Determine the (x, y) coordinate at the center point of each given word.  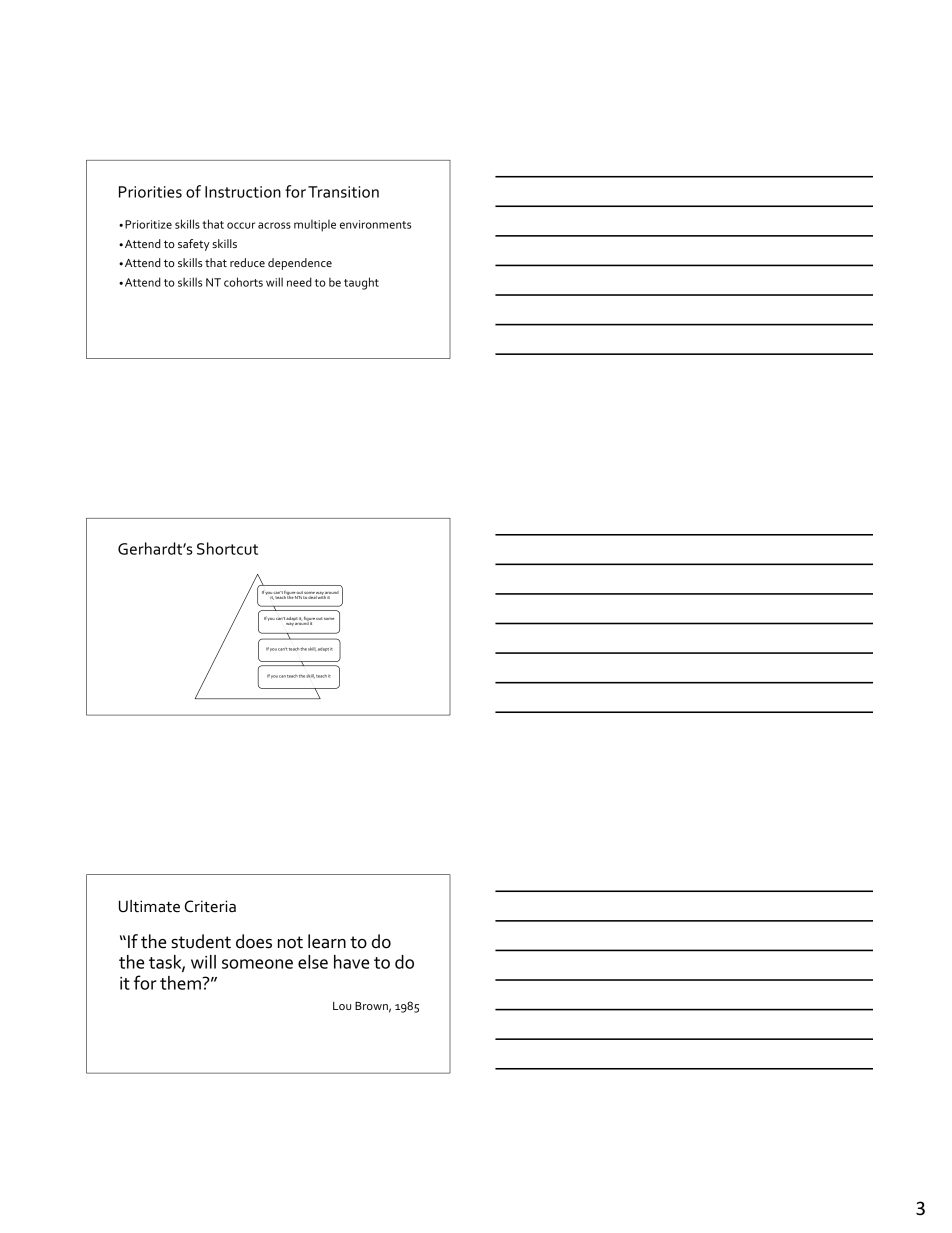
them (181, 983)
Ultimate (149, 906)
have (351, 962)
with (322, 596)
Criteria (210, 906)
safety (194, 245)
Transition (343, 192)
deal (312, 596)
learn (327, 941)
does (254, 941)
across (274, 225)
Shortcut (227, 548)
